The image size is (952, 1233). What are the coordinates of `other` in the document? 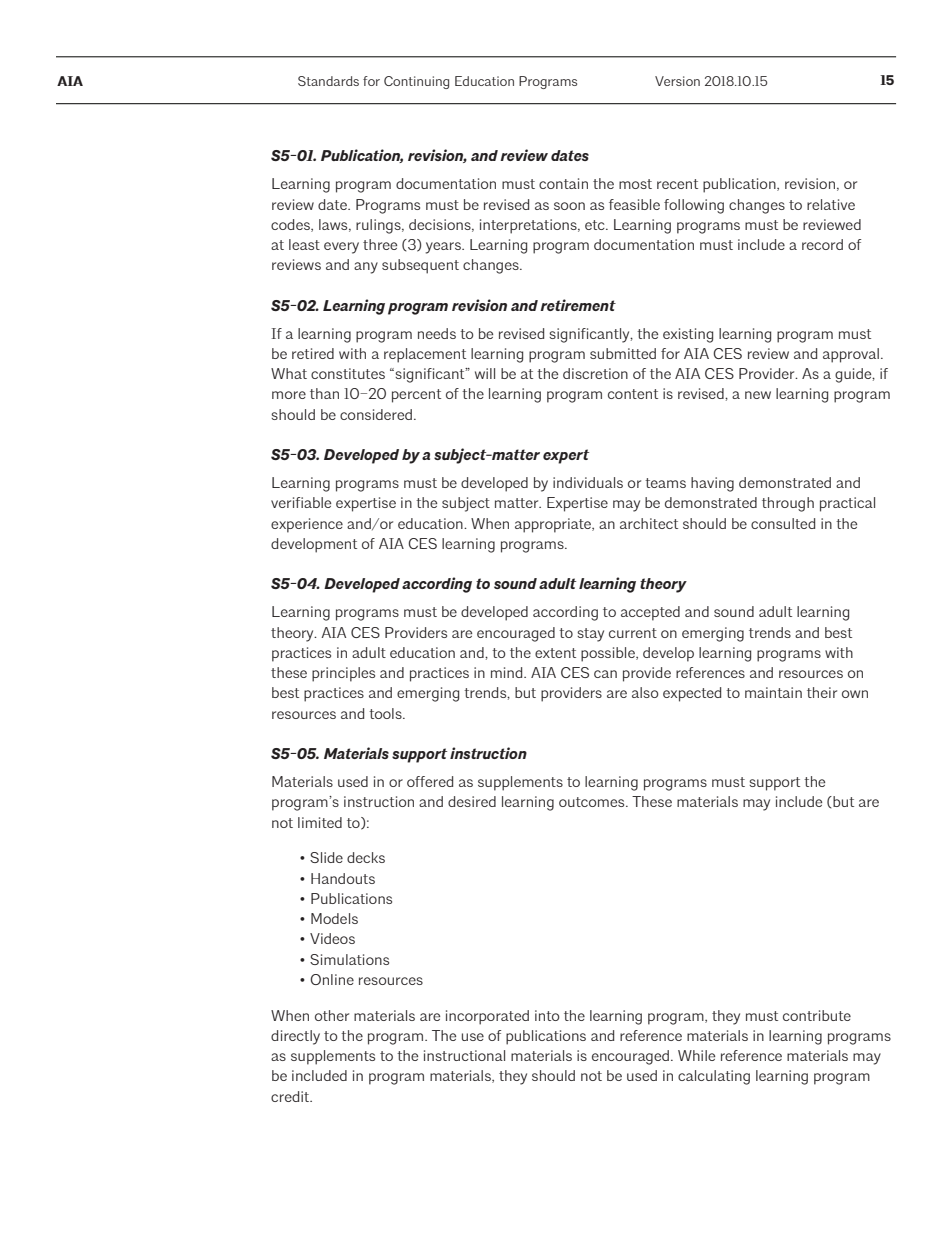 It's located at (332, 1015).
